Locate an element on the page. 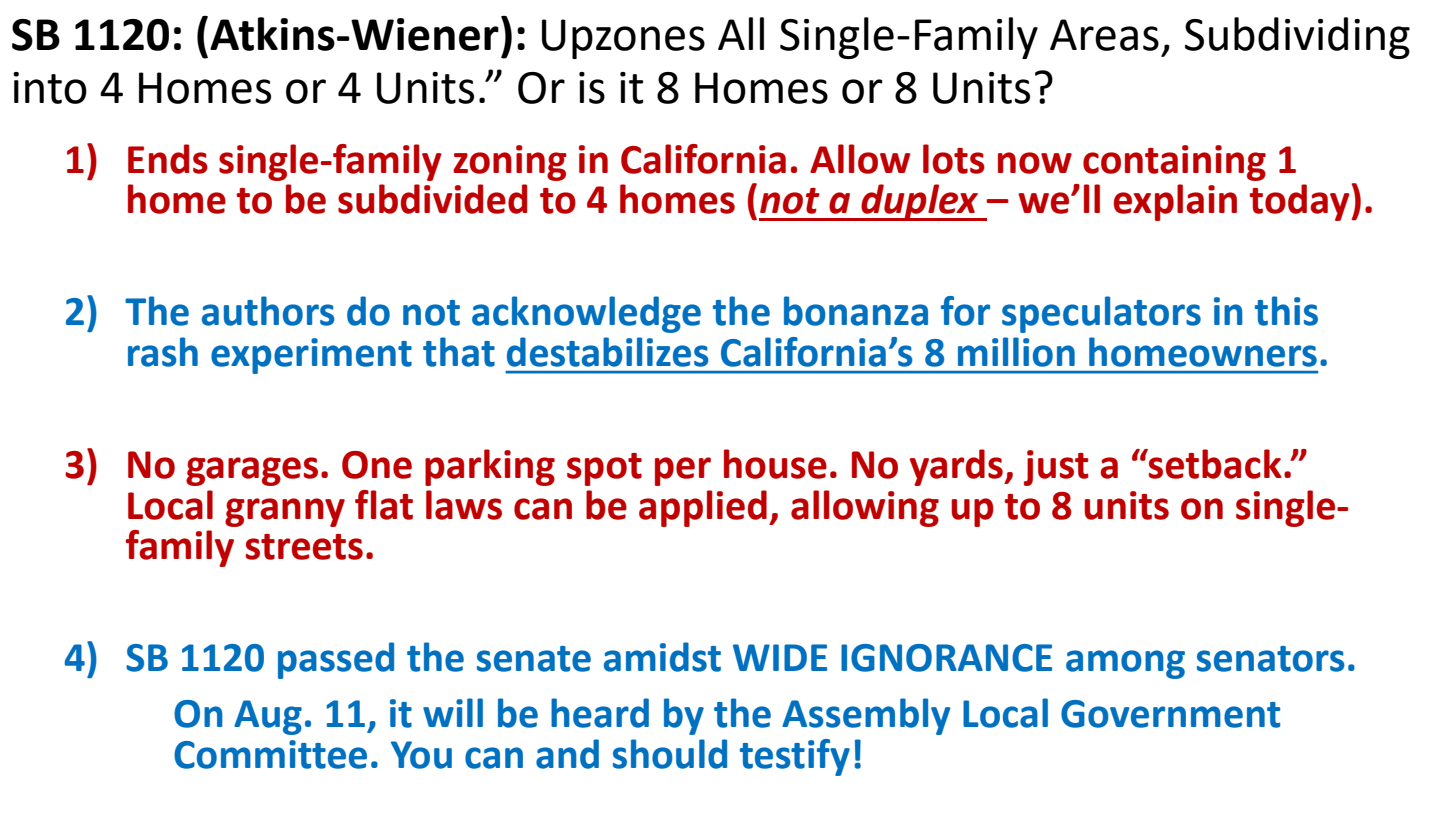 This page has width=1456, height=819. Aug is located at coordinates (268, 717).
